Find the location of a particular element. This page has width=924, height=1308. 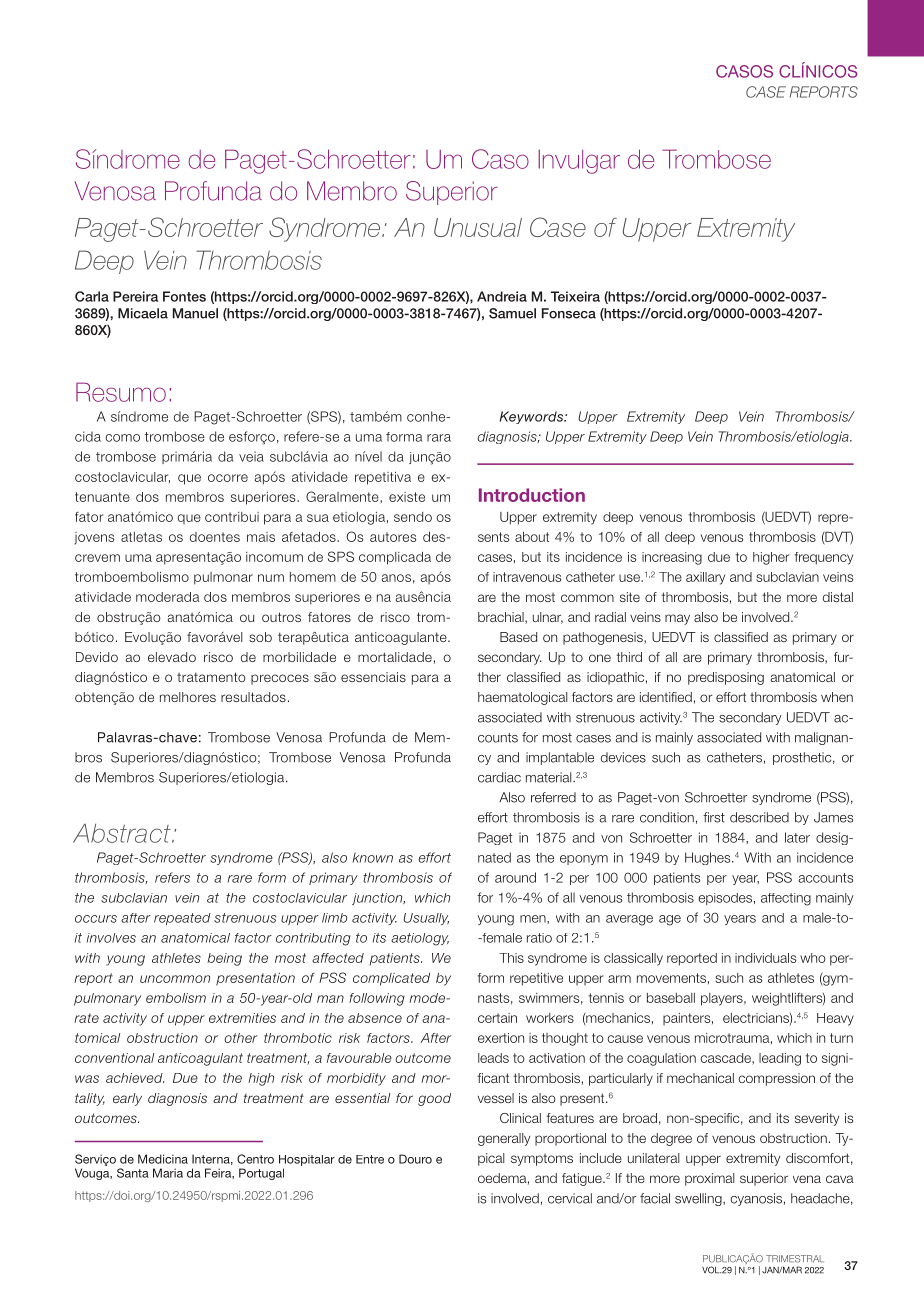

existe is located at coordinates (407, 497).
